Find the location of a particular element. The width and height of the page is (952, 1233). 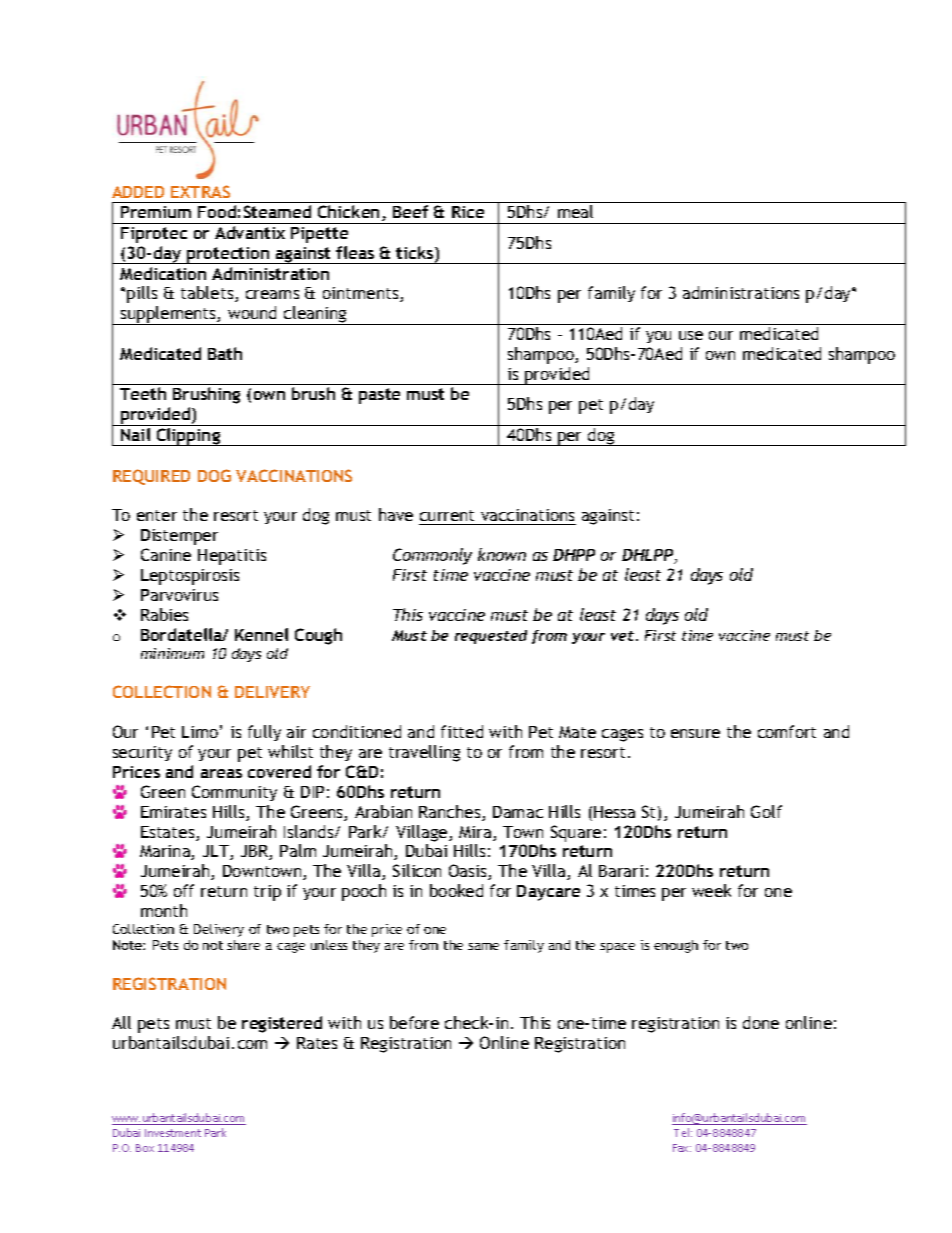

meal is located at coordinates (575, 211).
